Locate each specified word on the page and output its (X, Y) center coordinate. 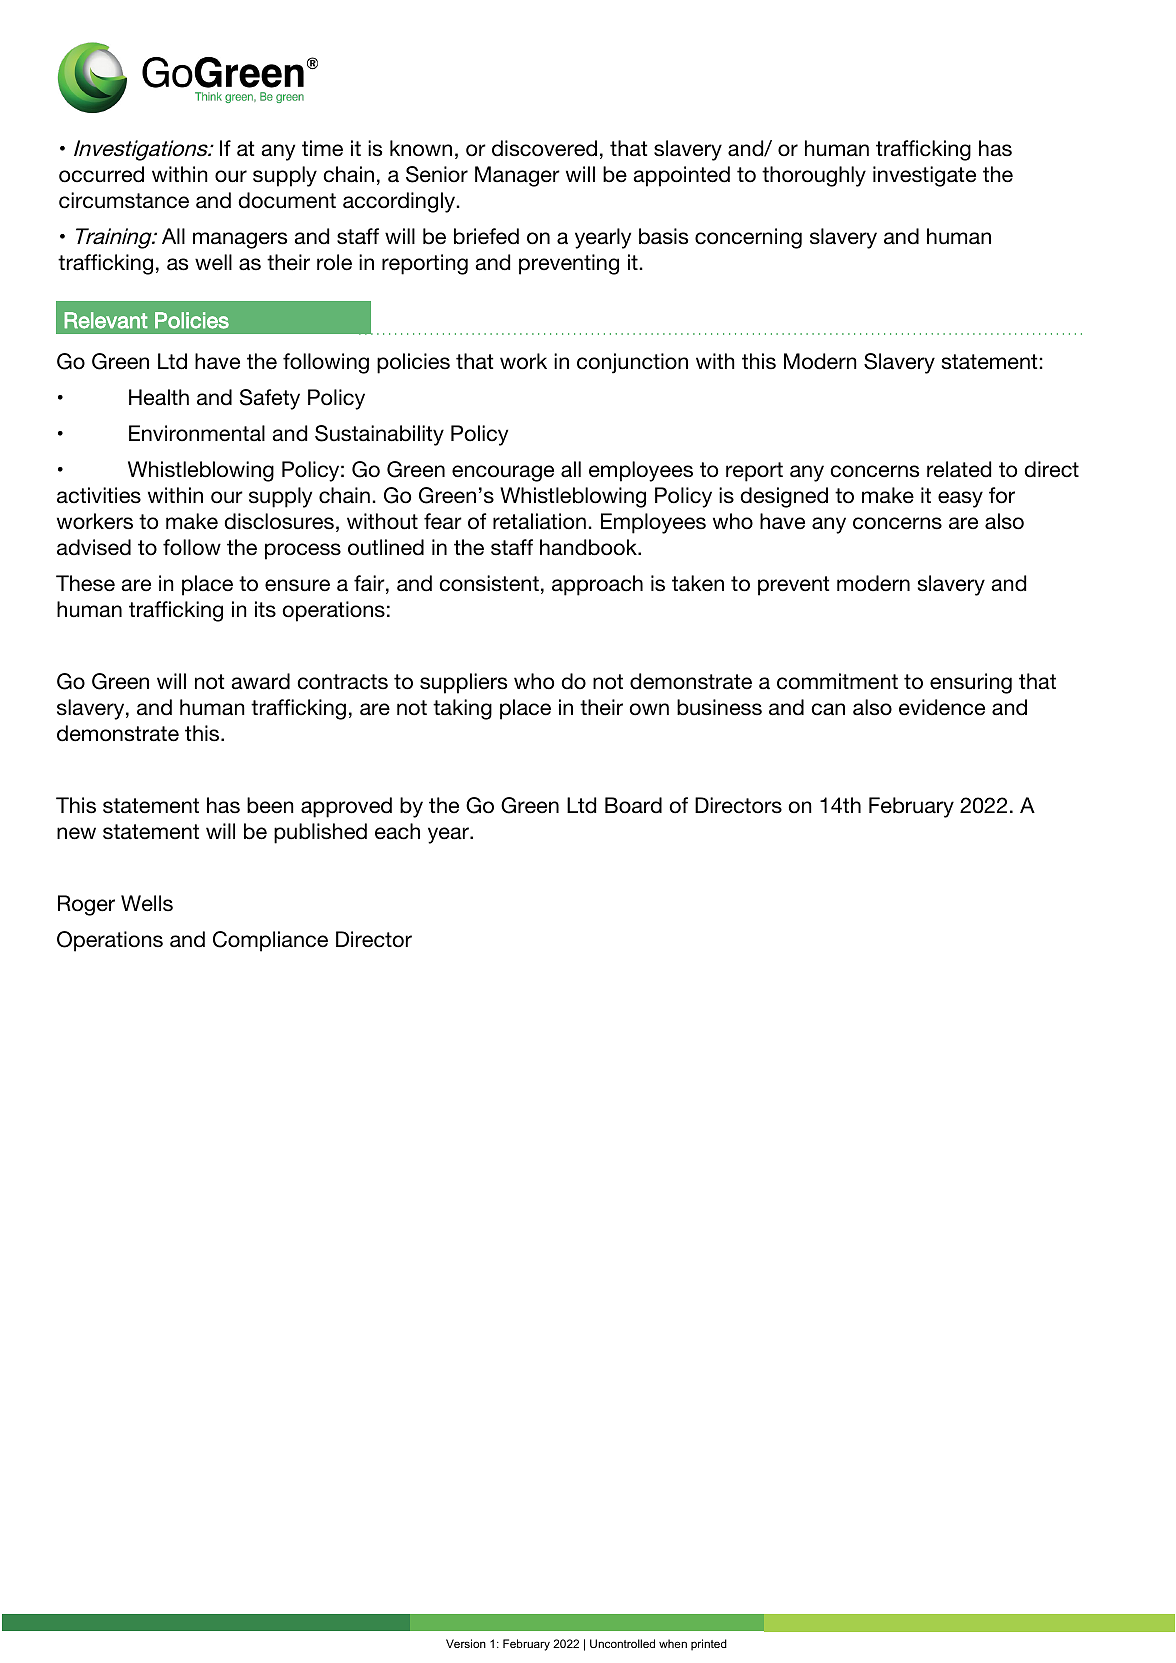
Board (633, 805)
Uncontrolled (622, 1643)
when (673, 1643)
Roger (86, 905)
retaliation (539, 521)
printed (709, 1645)
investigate (924, 176)
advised (94, 547)
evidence (942, 707)
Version (466, 1643)
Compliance (270, 941)
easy (960, 499)
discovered (544, 148)
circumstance (124, 200)
